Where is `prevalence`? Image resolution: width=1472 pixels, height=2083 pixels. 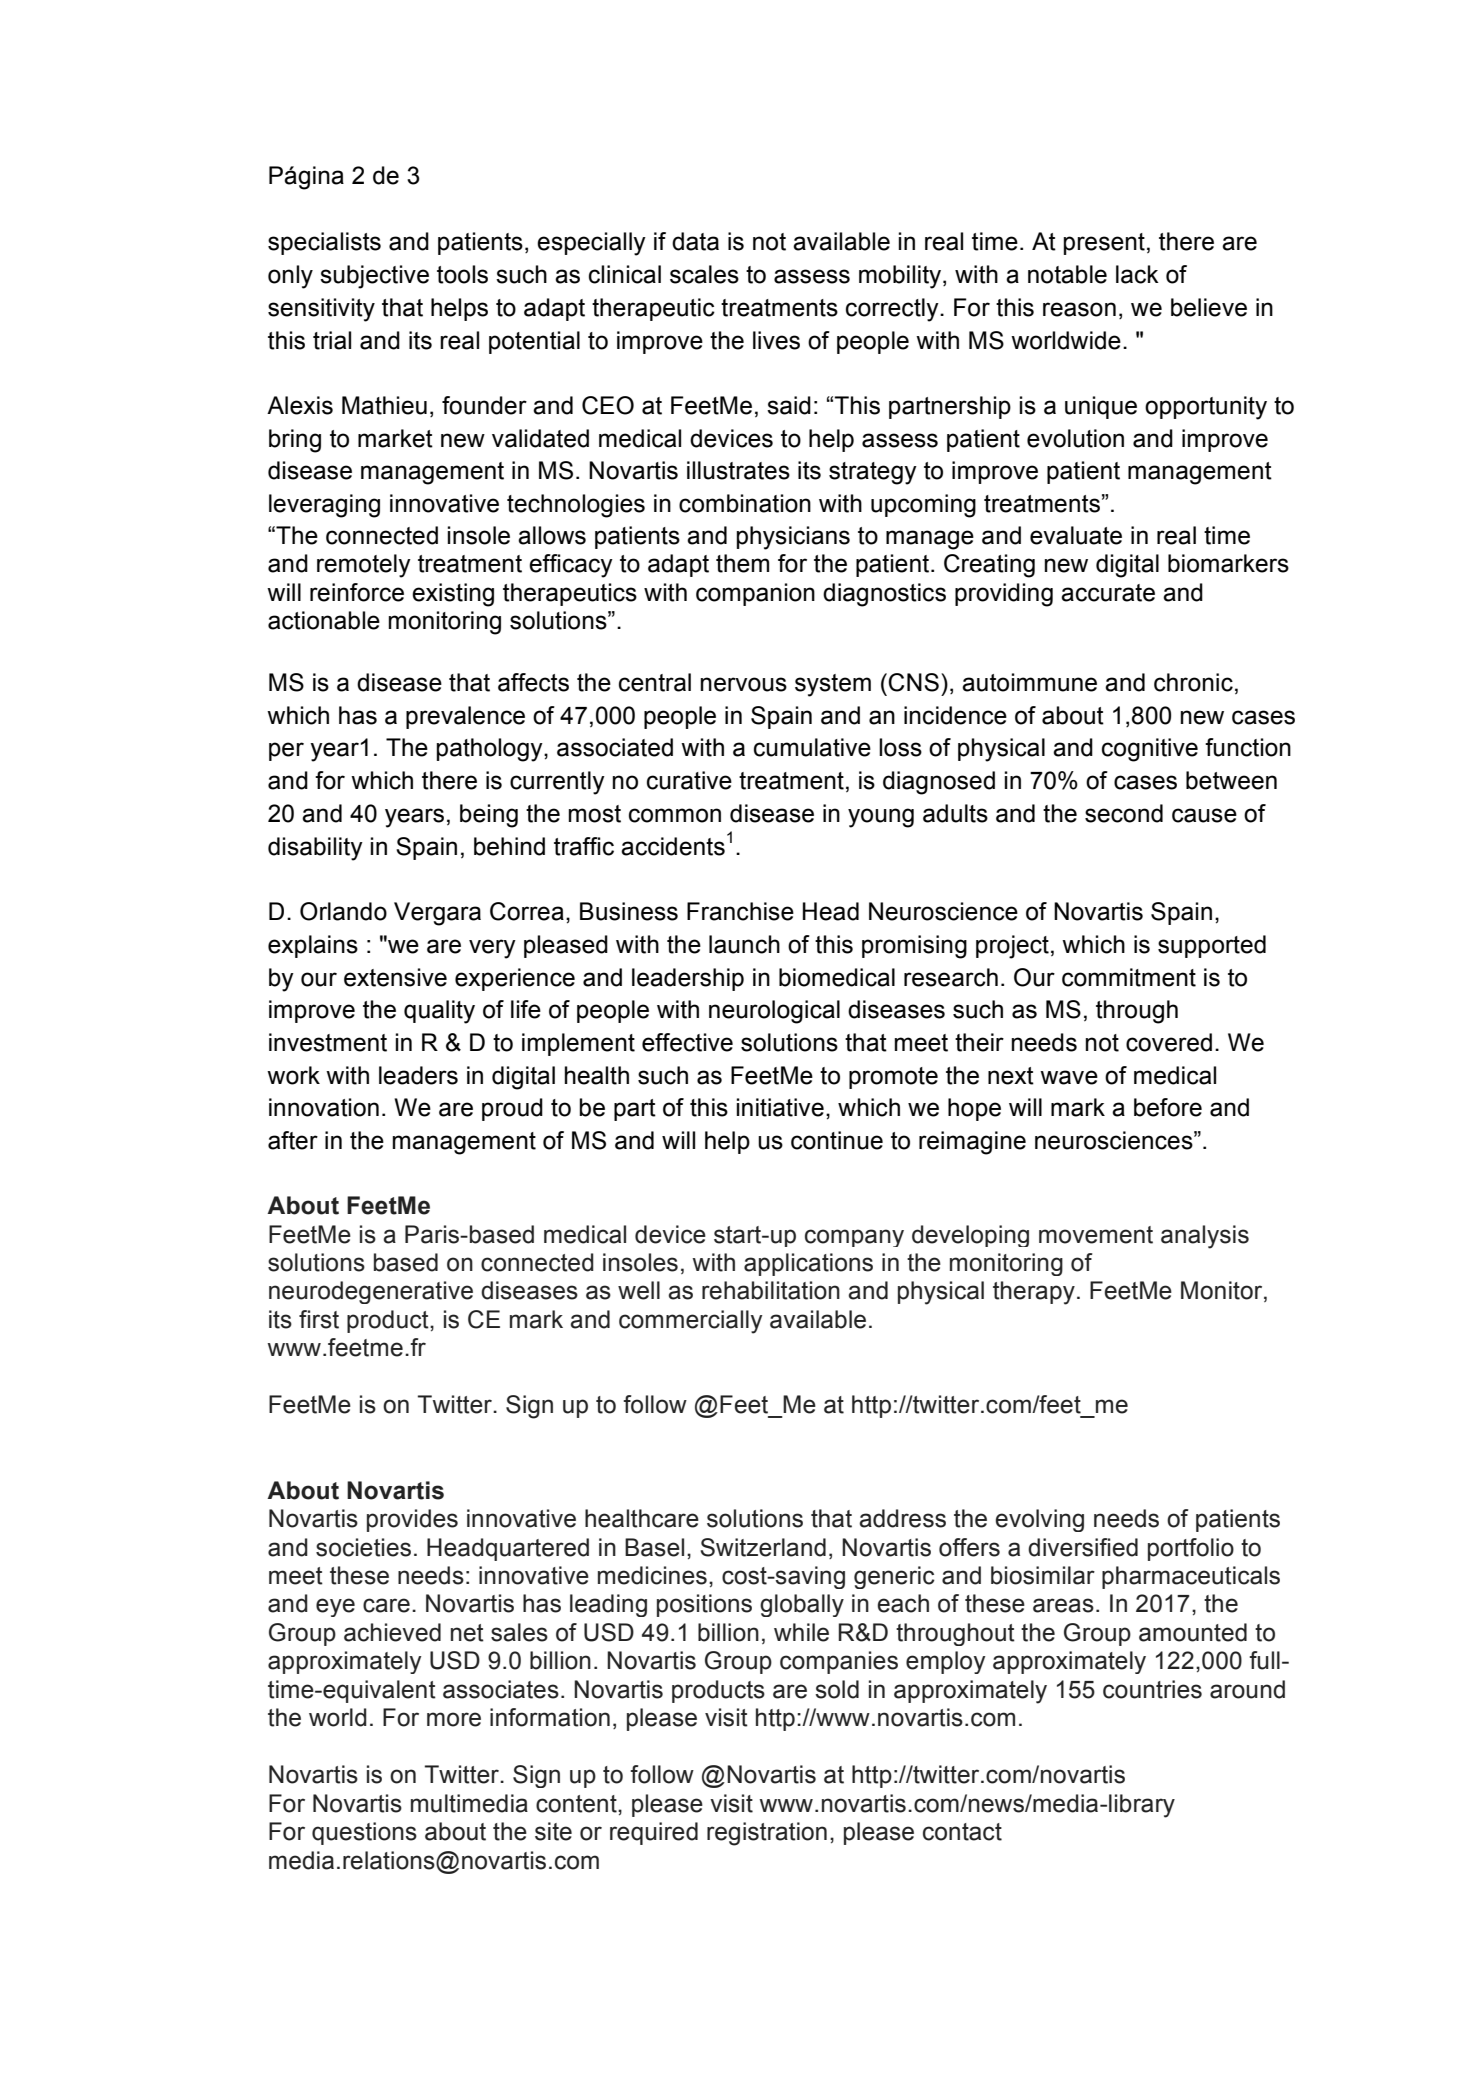 prevalence is located at coordinates (465, 717).
